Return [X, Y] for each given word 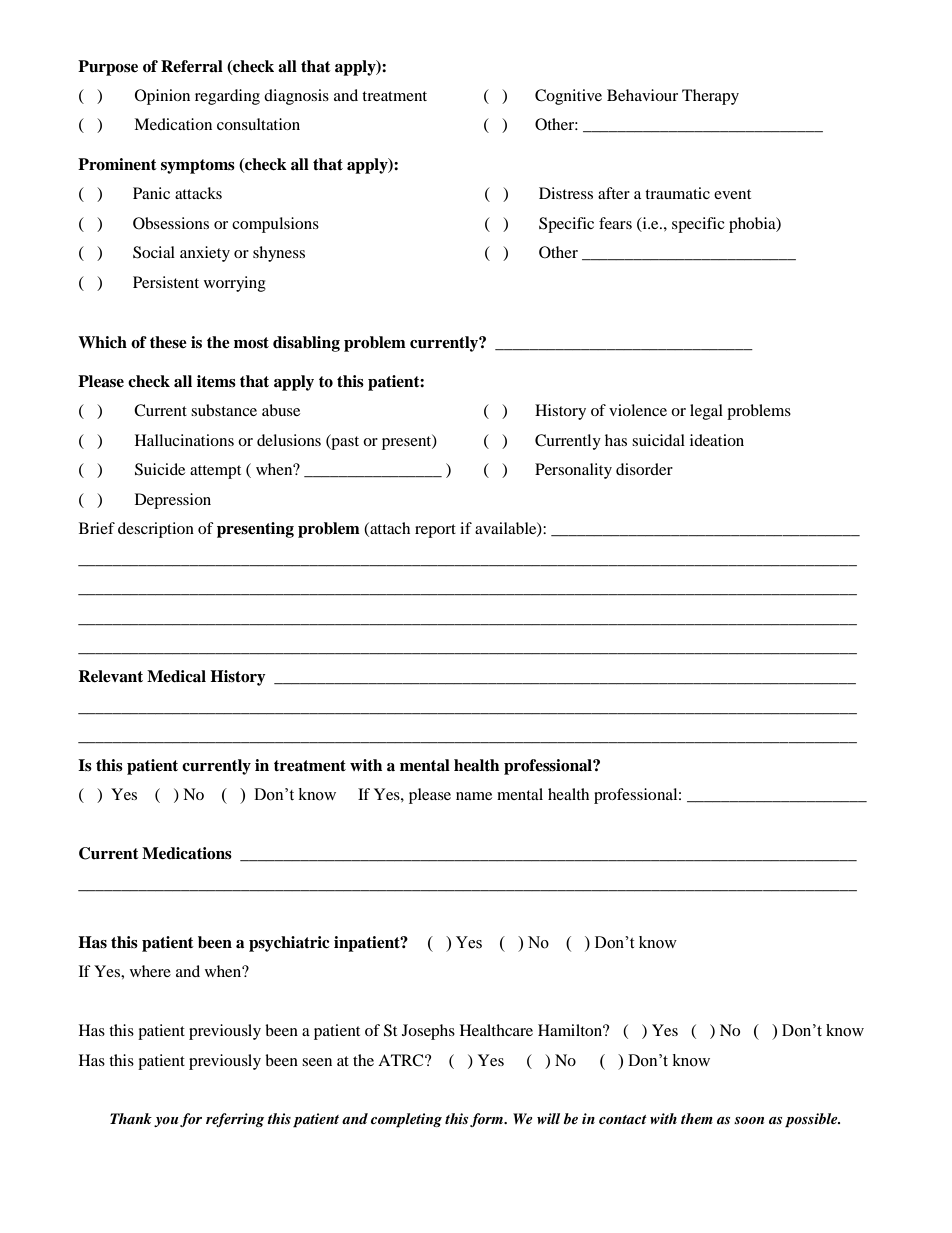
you [166, 1122]
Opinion [162, 97]
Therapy [710, 97]
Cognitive [568, 97]
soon [749, 1120]
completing [406, 1120]
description [156, 530]
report [435, 531]
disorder [644, 469]
